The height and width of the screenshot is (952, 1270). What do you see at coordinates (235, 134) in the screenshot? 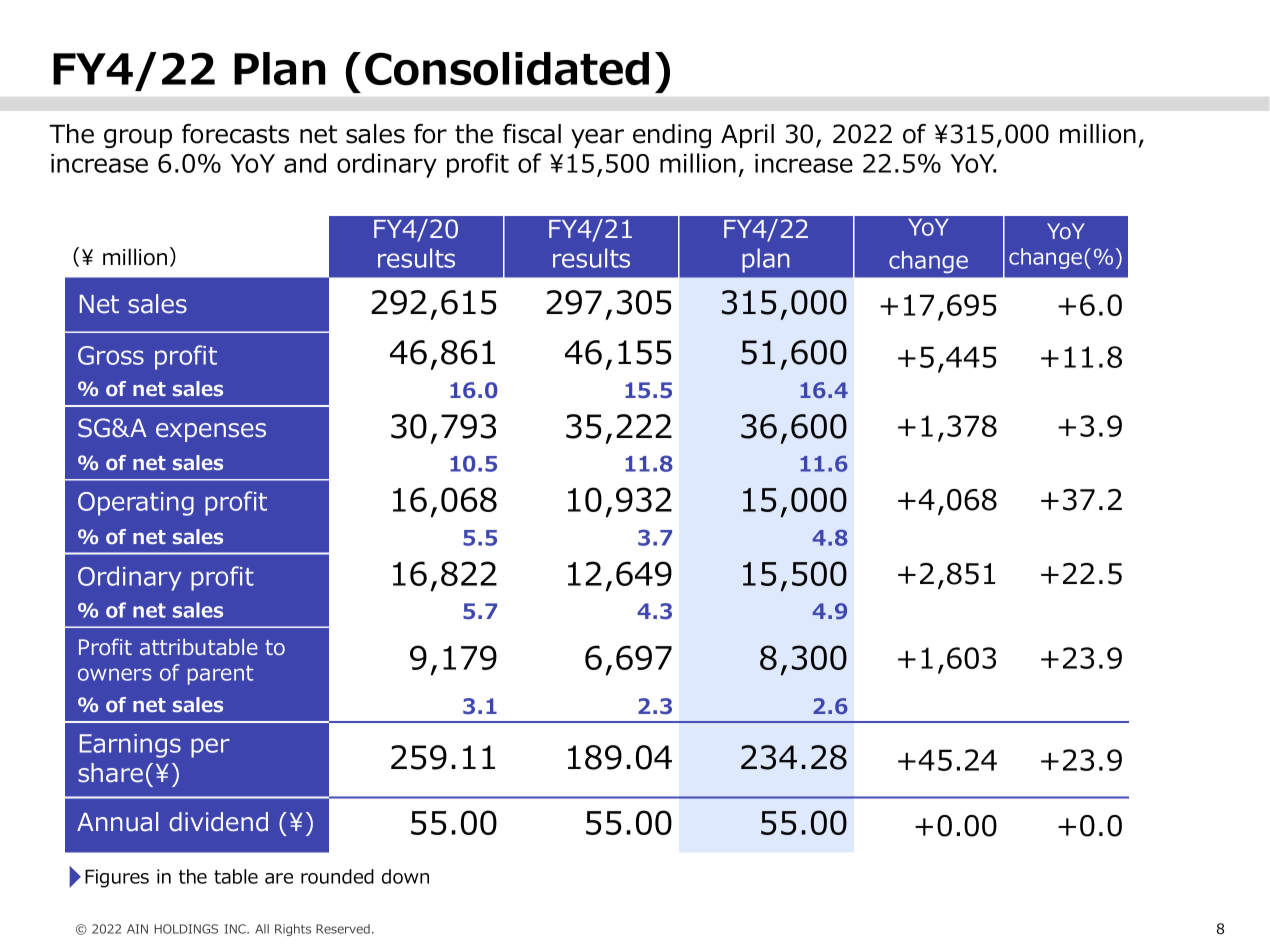
I see `forecasts` at bounding box center [235, 134].
